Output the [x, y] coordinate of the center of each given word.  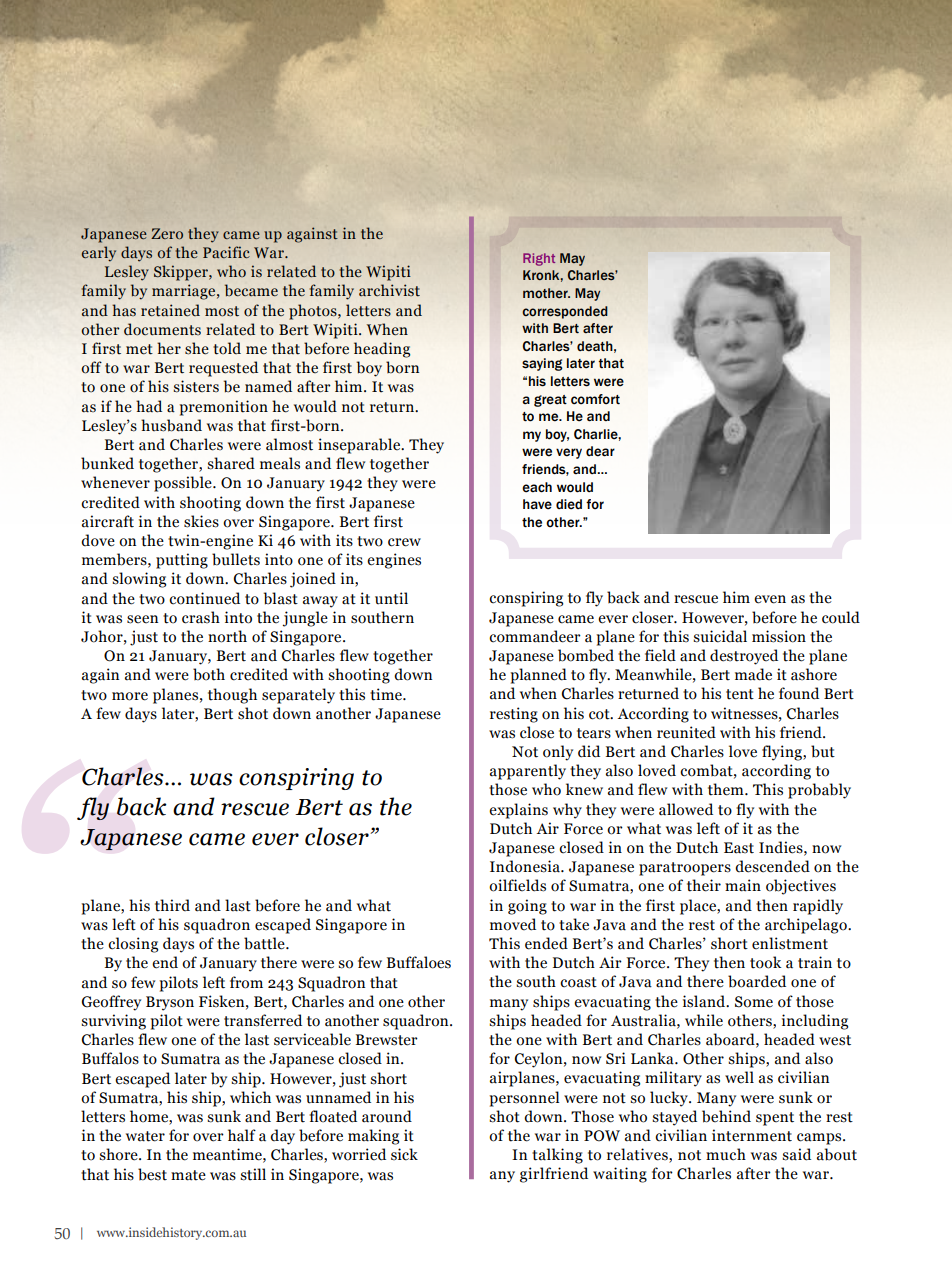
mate [188, 1175]
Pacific [226, 252]
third [172, 905]
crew [404, 542]
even [770, 599]
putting [182, 561]
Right [539, 259]
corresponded [565, 312]
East [739, 848]
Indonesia [526, 866]
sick [404, 1154]
